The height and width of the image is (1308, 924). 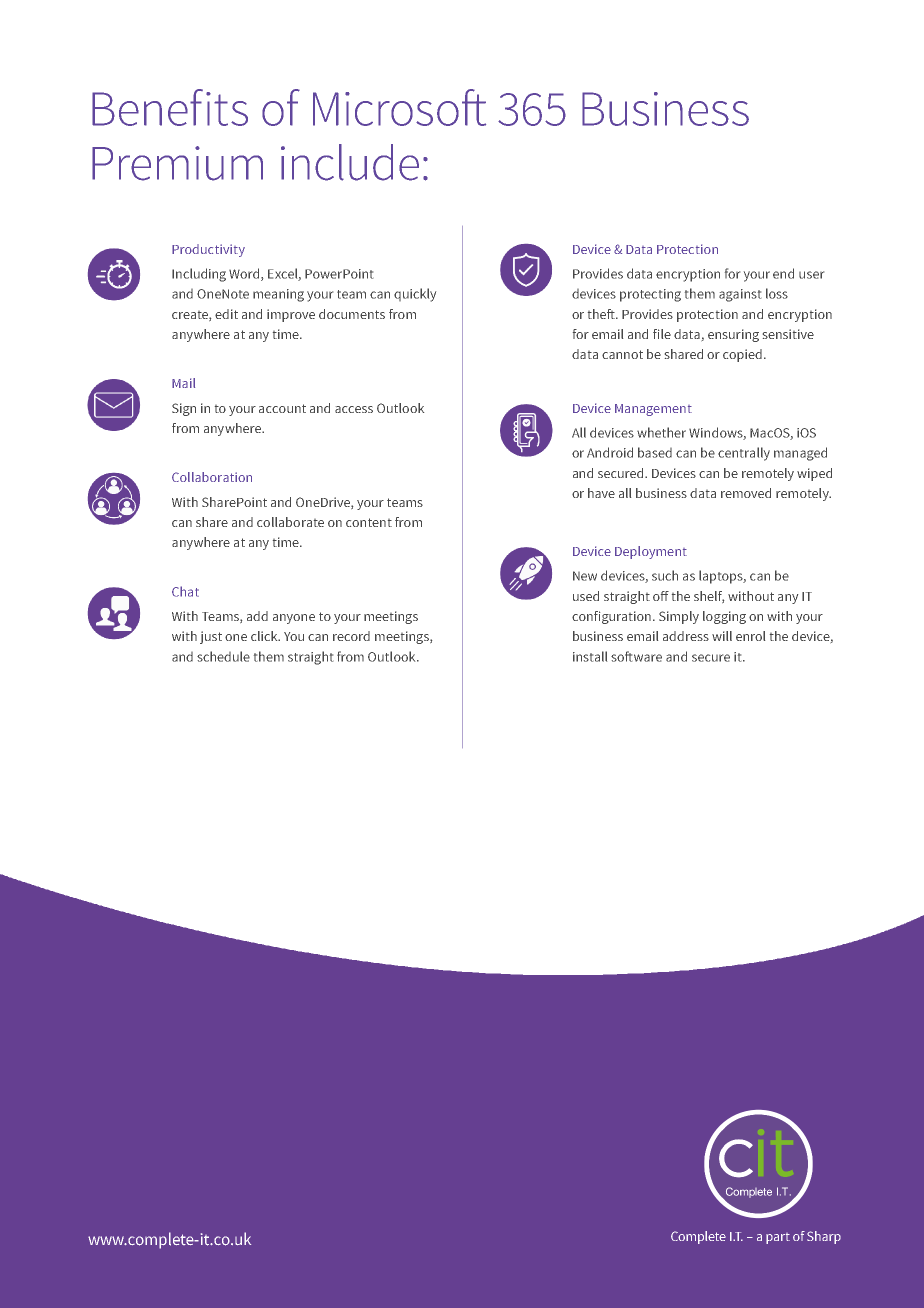 What do you see at coordinates (590, 656) in the image?
I see `install` at bounding box center [590, 656].
